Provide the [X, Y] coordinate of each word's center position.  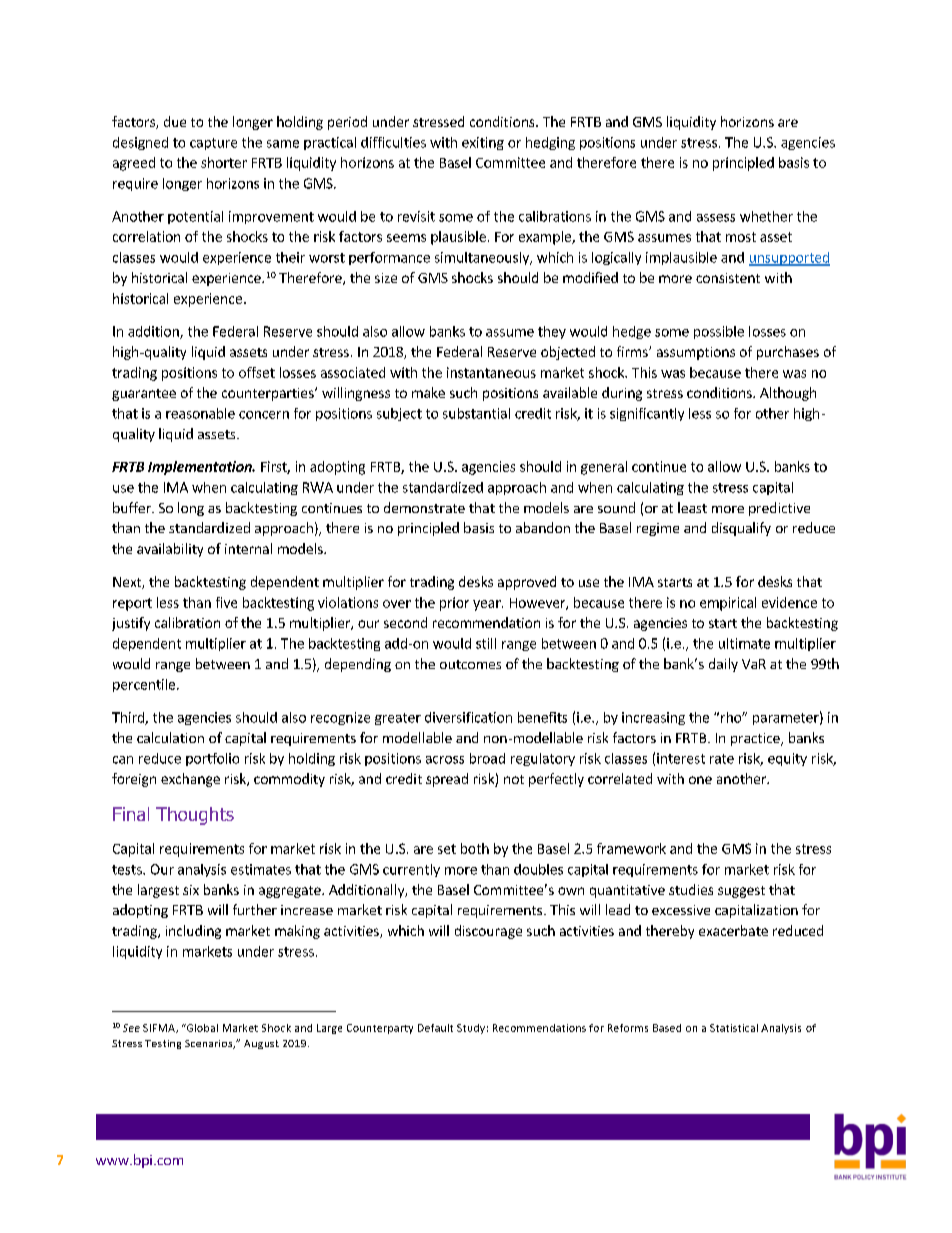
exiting [483, 143]
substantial [476, 413]
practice [756, 739]
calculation [170, 737]
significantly [647, 414]
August [261, 1044]
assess [716, 218]
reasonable [200, 413]
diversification [468, 717]
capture [213, 144]
